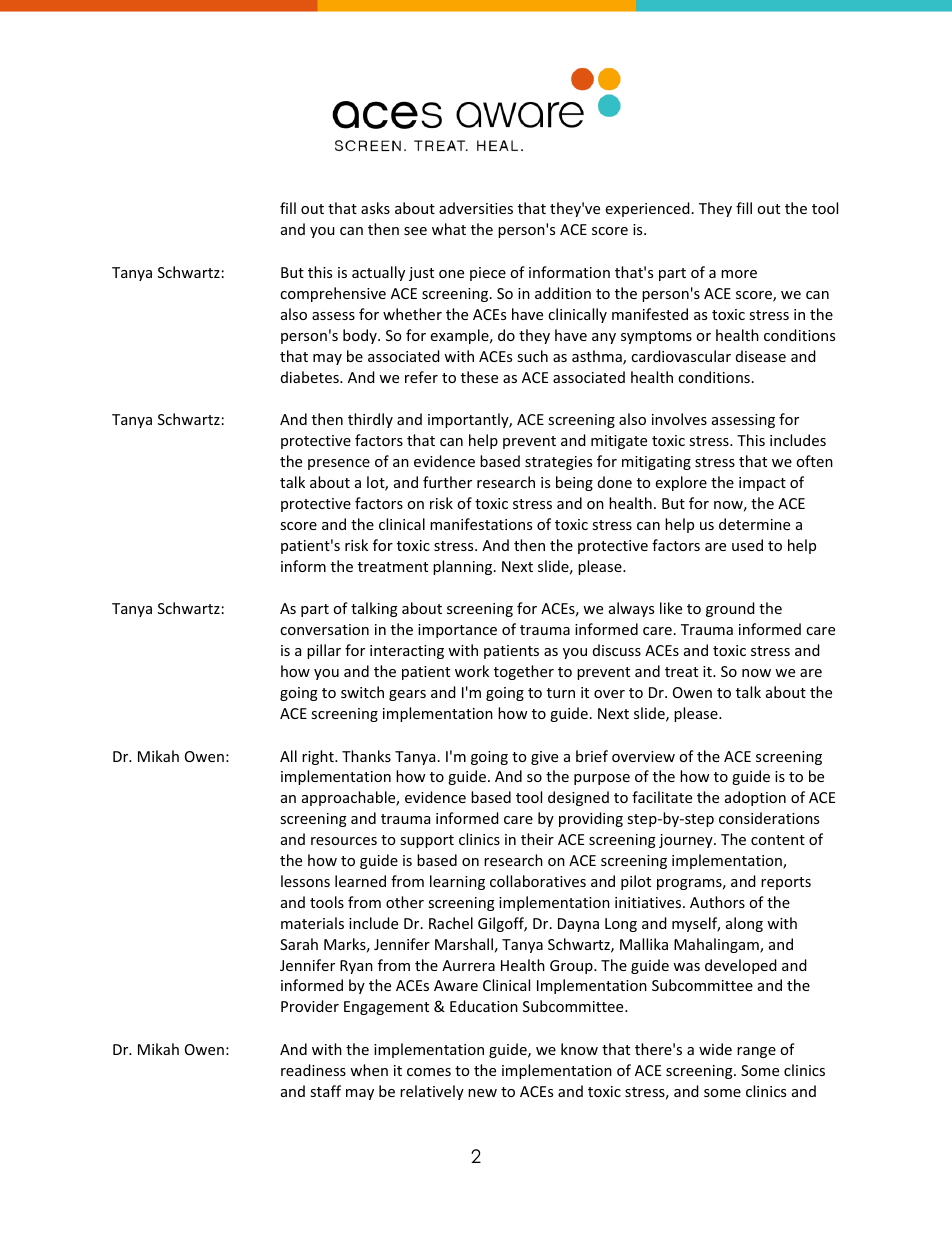 The height and width of the document is (1233, 952). Describe the element at coordinates (579, 1049) in the document. I see `know` at that location.
